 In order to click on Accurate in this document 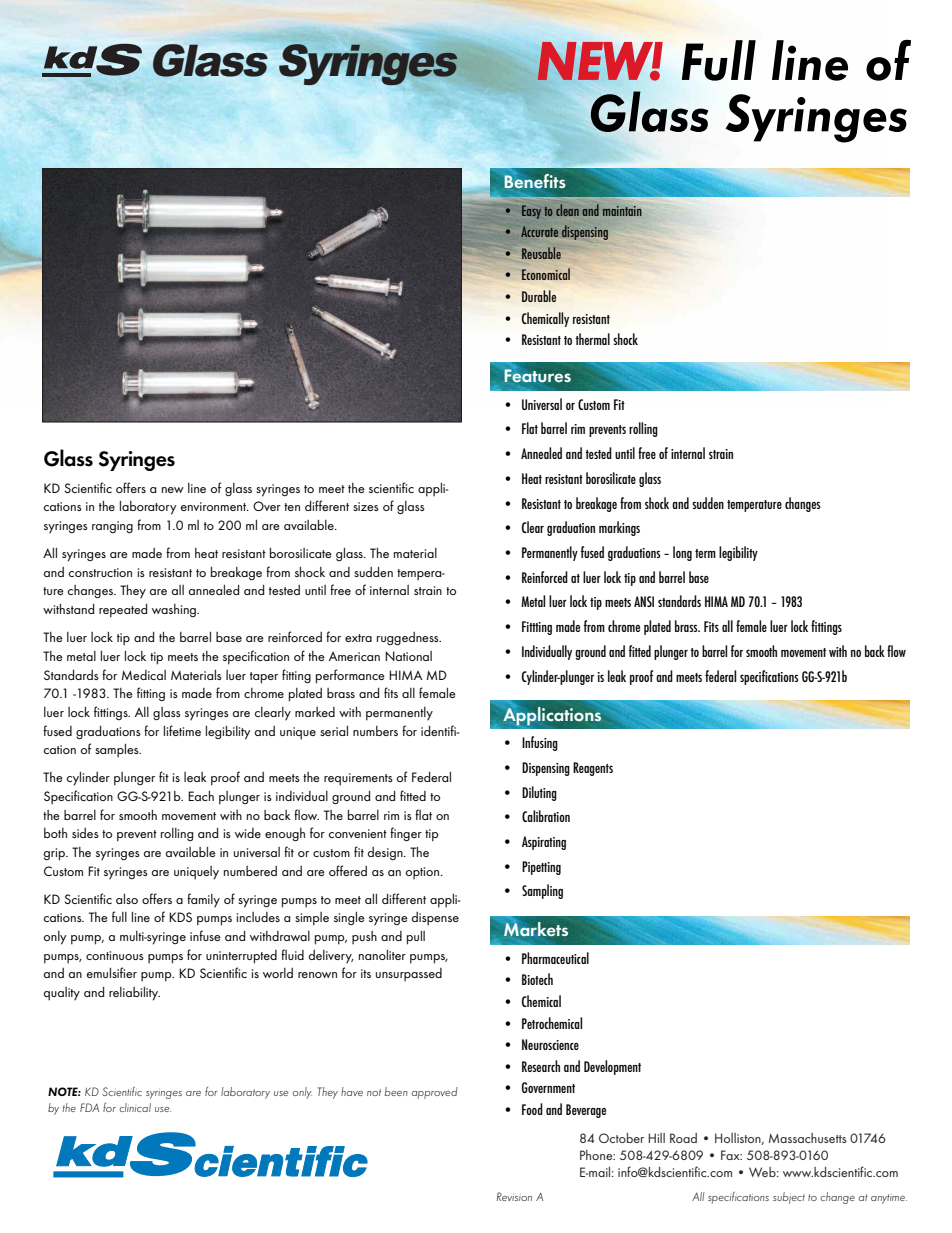, I will do `click(539, 231)`.
